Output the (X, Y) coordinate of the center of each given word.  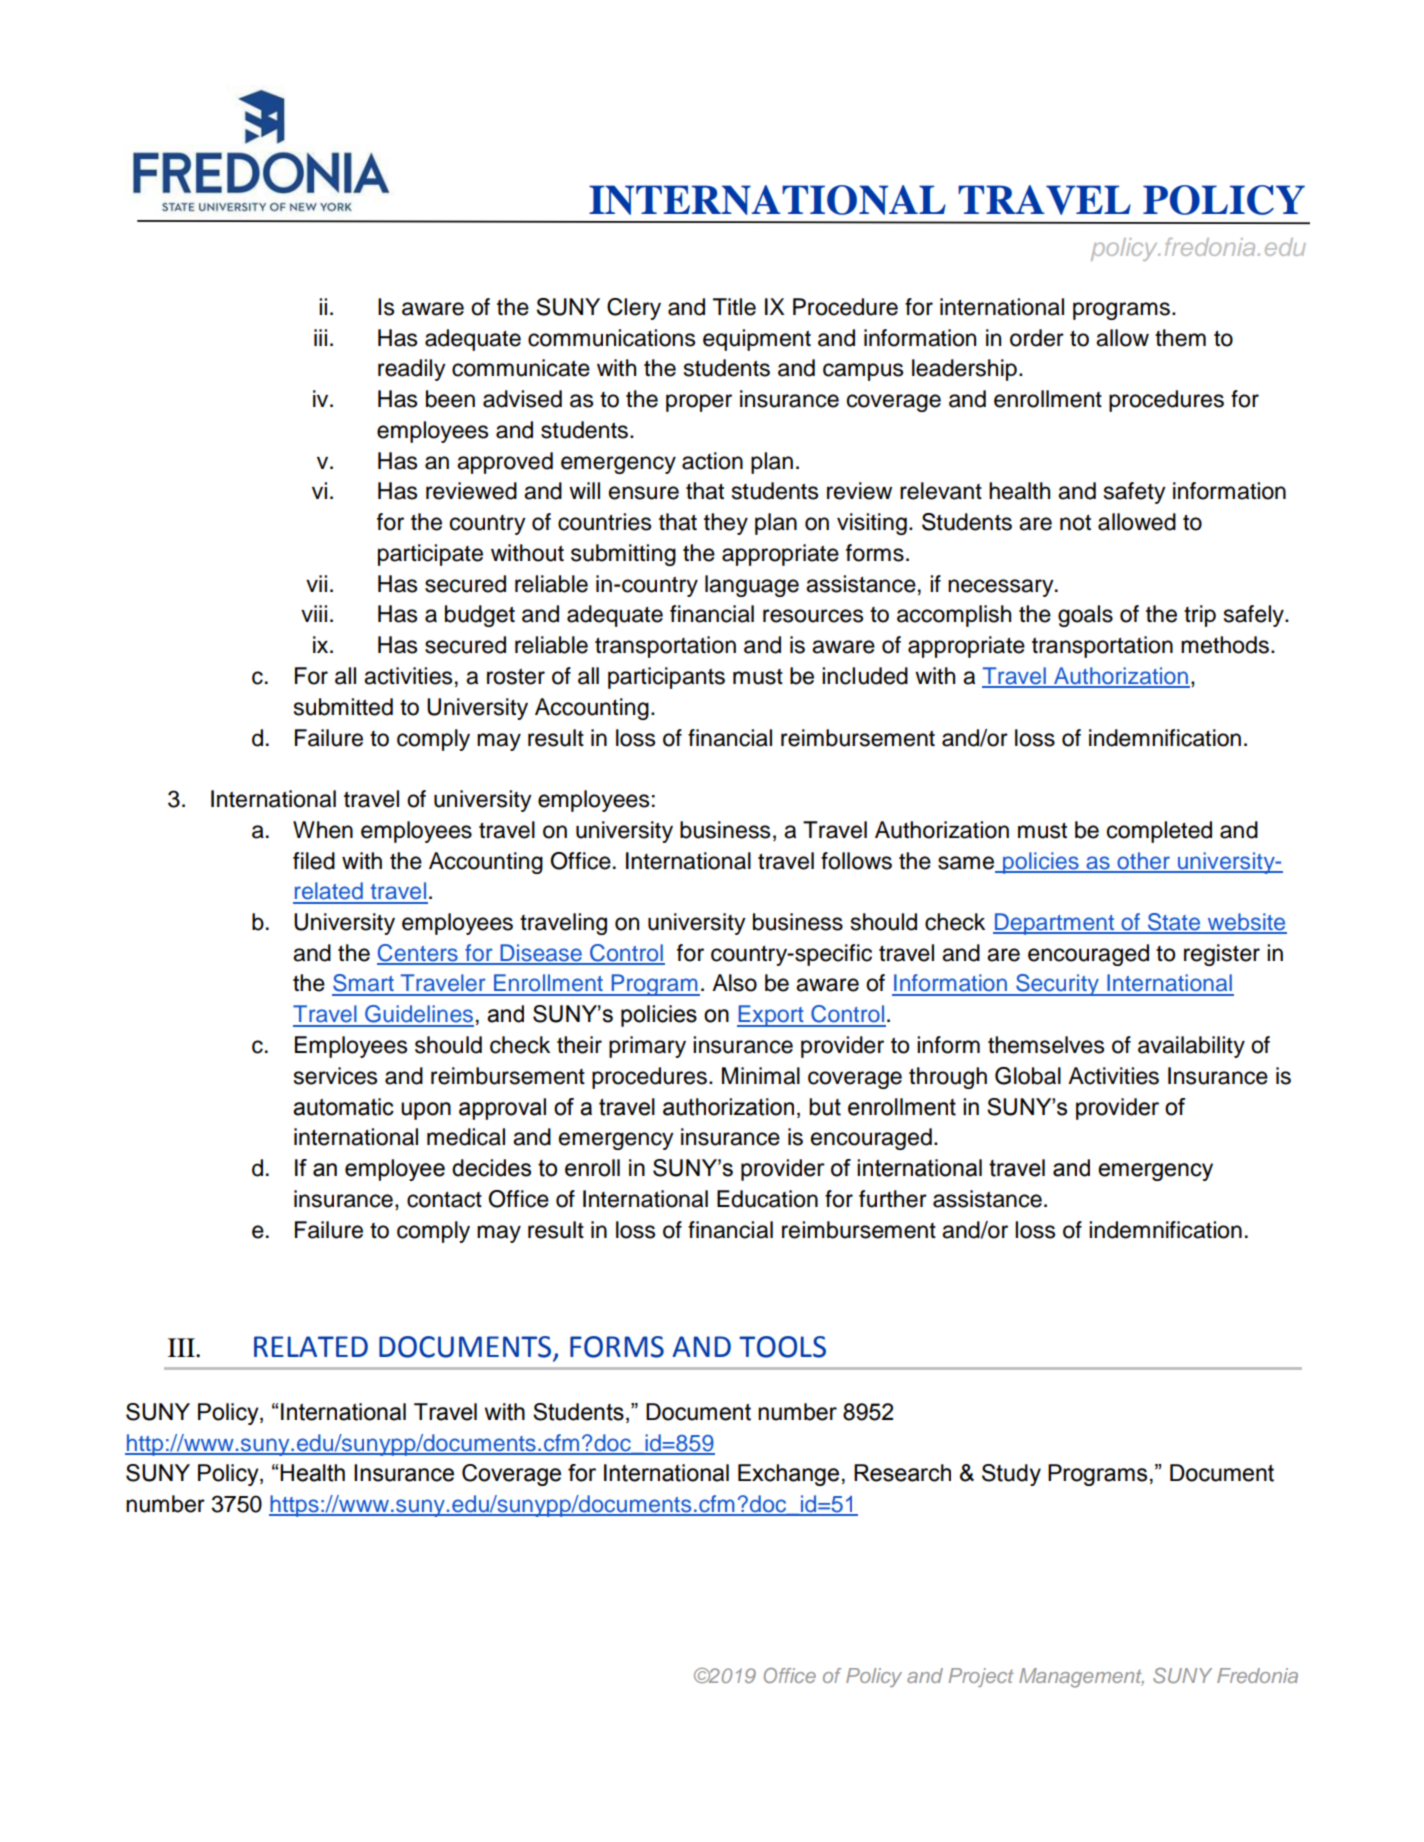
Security (1057, 985)
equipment (757, 340)
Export (771, 1016)
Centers (418, 954)
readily (412, 370)
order (1037, 338)
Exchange (788, 1475)
